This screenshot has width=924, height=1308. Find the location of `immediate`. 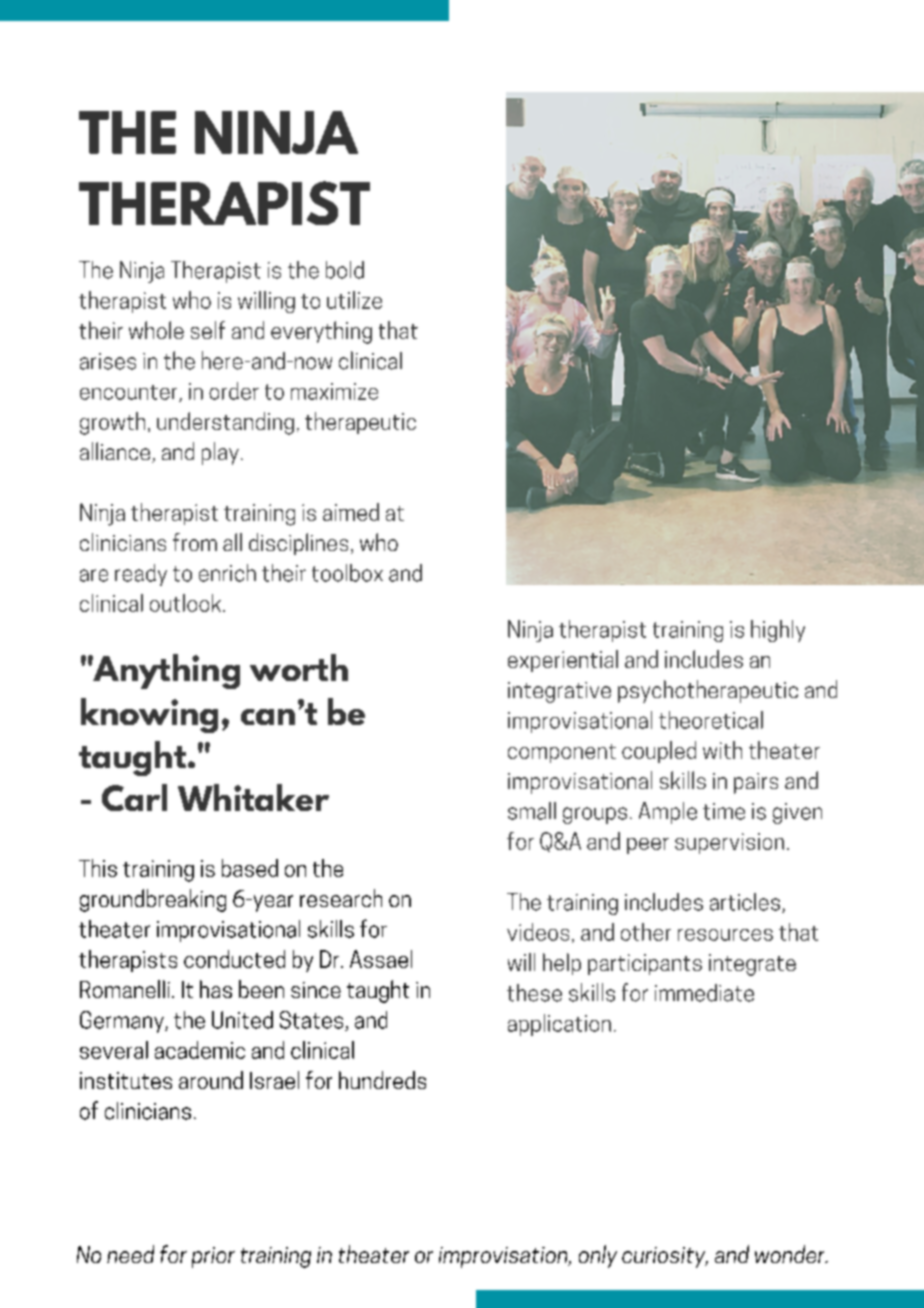

immediate is located at coordinates (704, 993).
